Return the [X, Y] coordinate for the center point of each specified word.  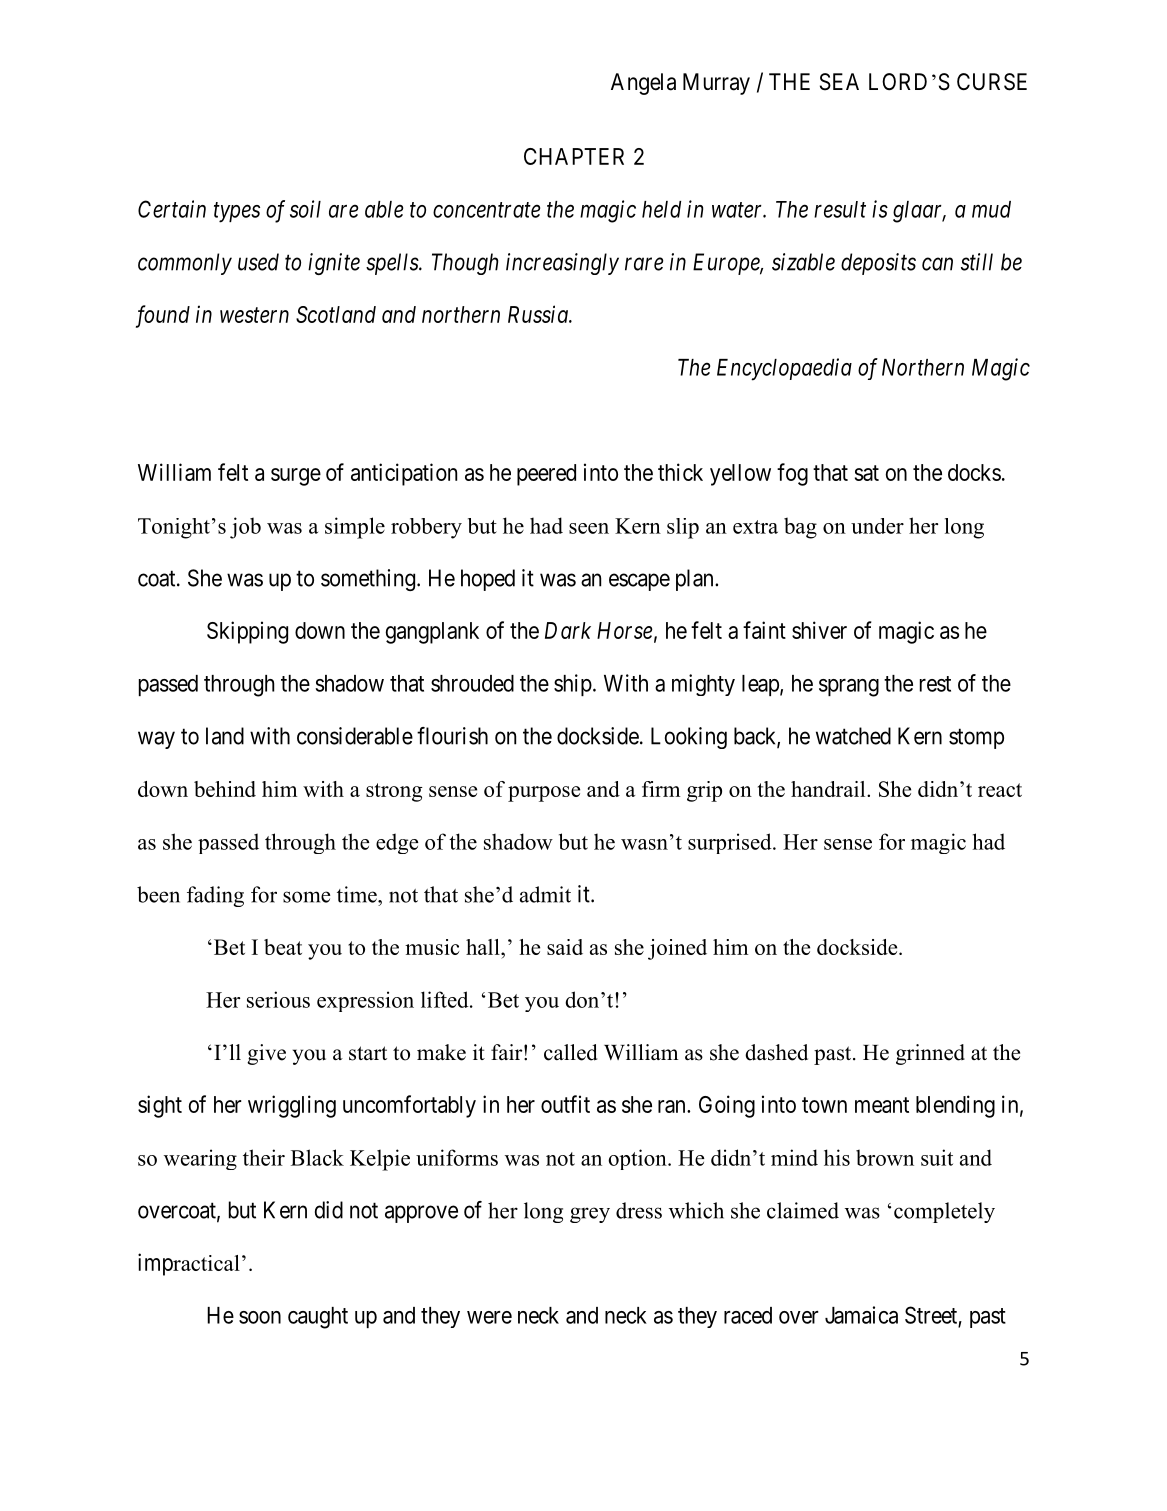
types [237, 213]
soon [260, 1317]
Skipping [247, 632]
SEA [839, 82]
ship [573, 685]
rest [935, 684]
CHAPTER [574, 156]
